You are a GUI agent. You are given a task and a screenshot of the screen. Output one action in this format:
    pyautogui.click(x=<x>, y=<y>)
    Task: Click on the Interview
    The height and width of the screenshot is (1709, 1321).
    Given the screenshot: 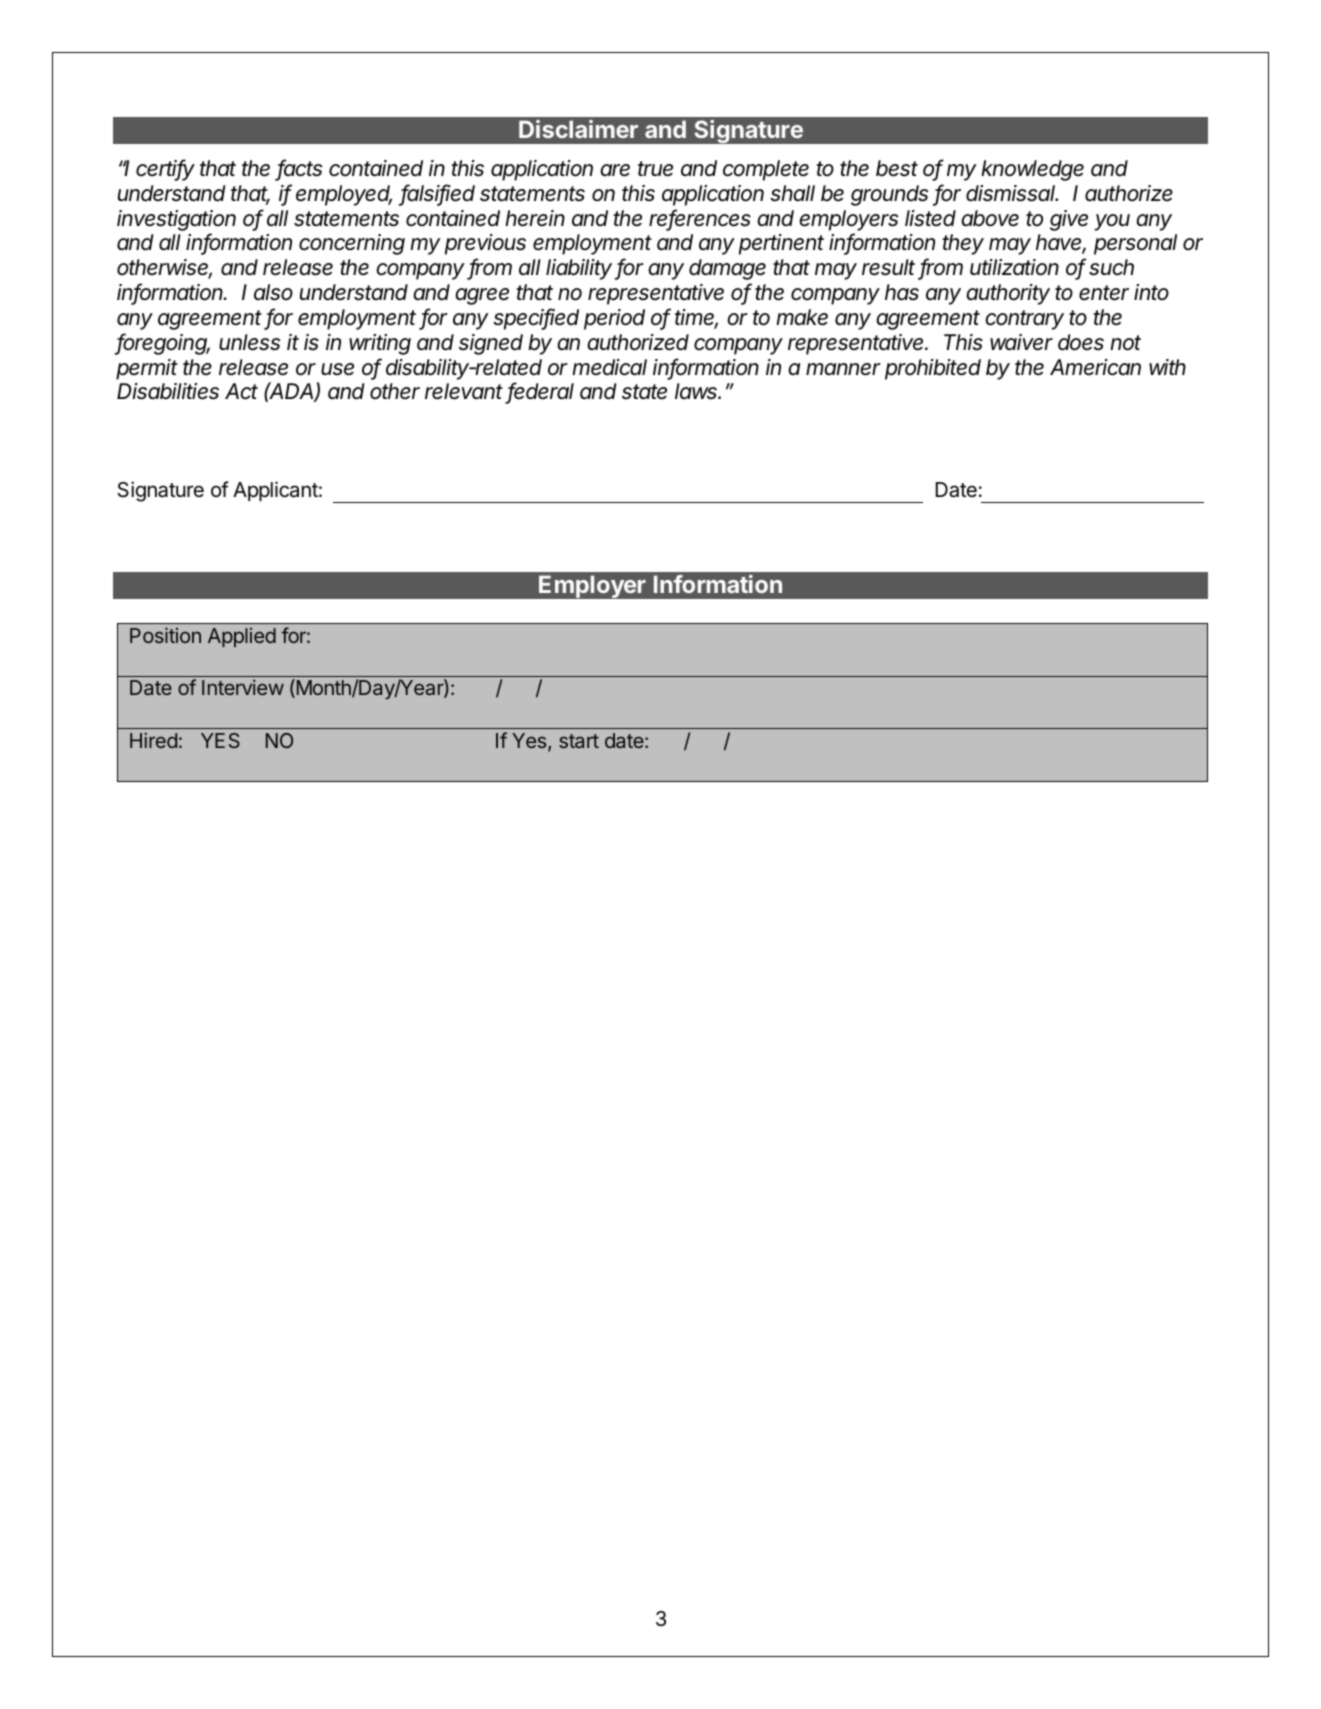 What is the action you would take?
    pyautogui.click(x=243, y=687)
